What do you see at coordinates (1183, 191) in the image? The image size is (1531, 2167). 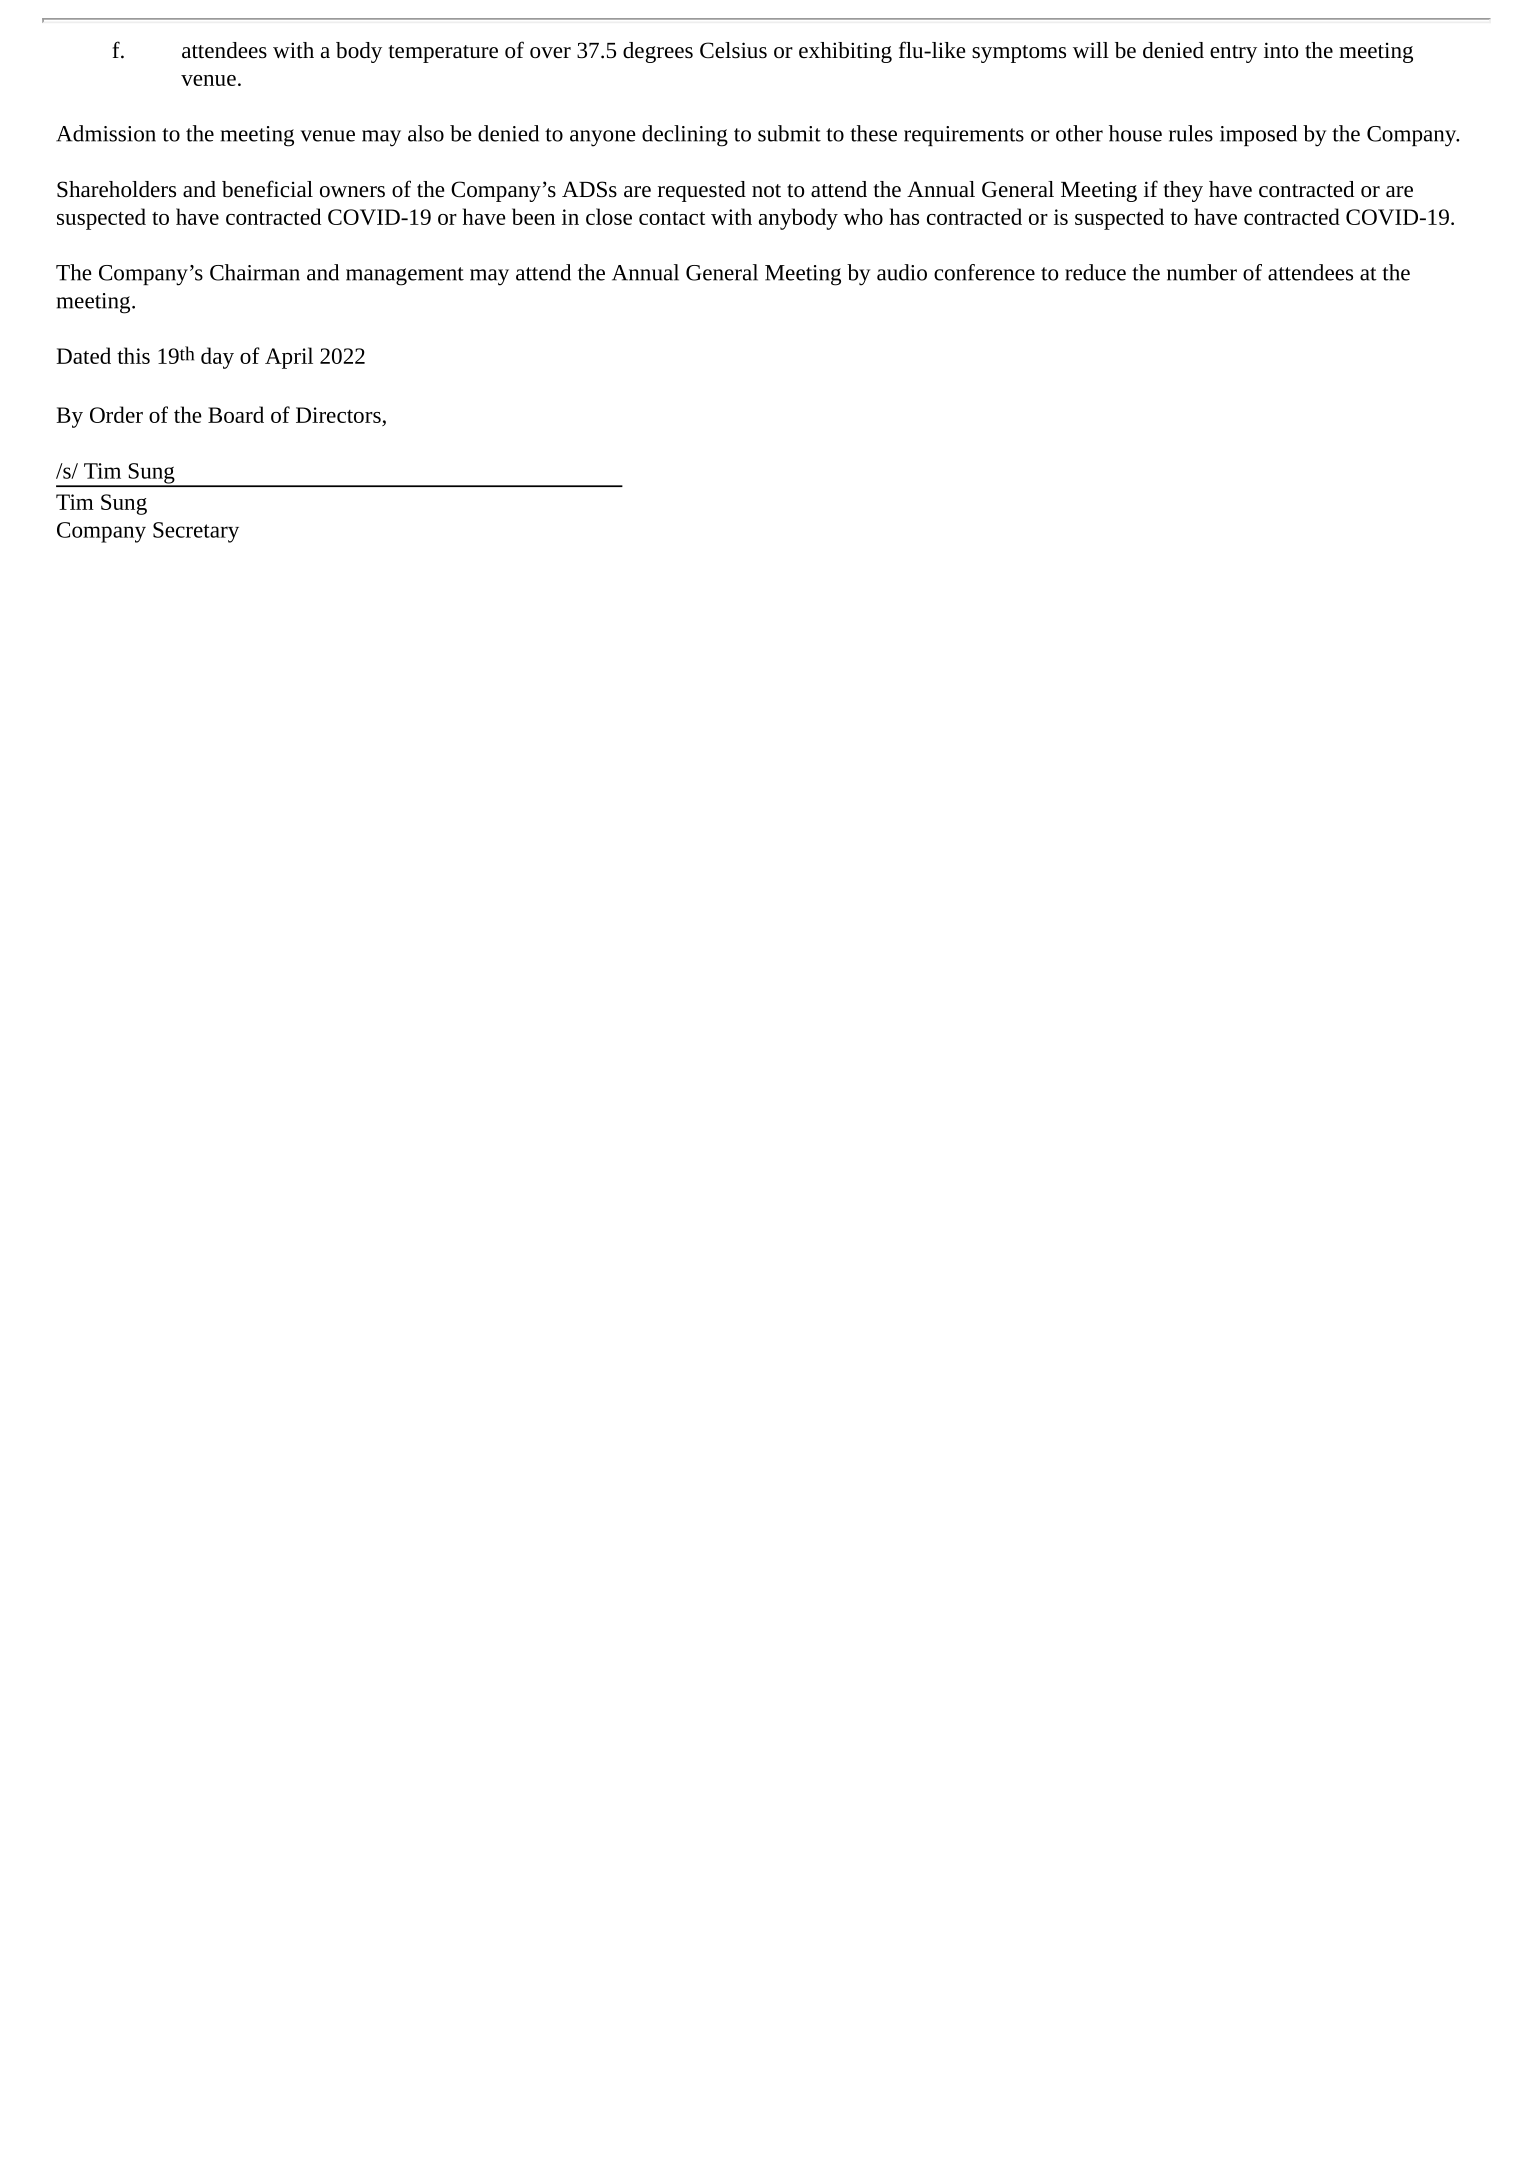 I see `they` at bounding box center [1183, 191].
